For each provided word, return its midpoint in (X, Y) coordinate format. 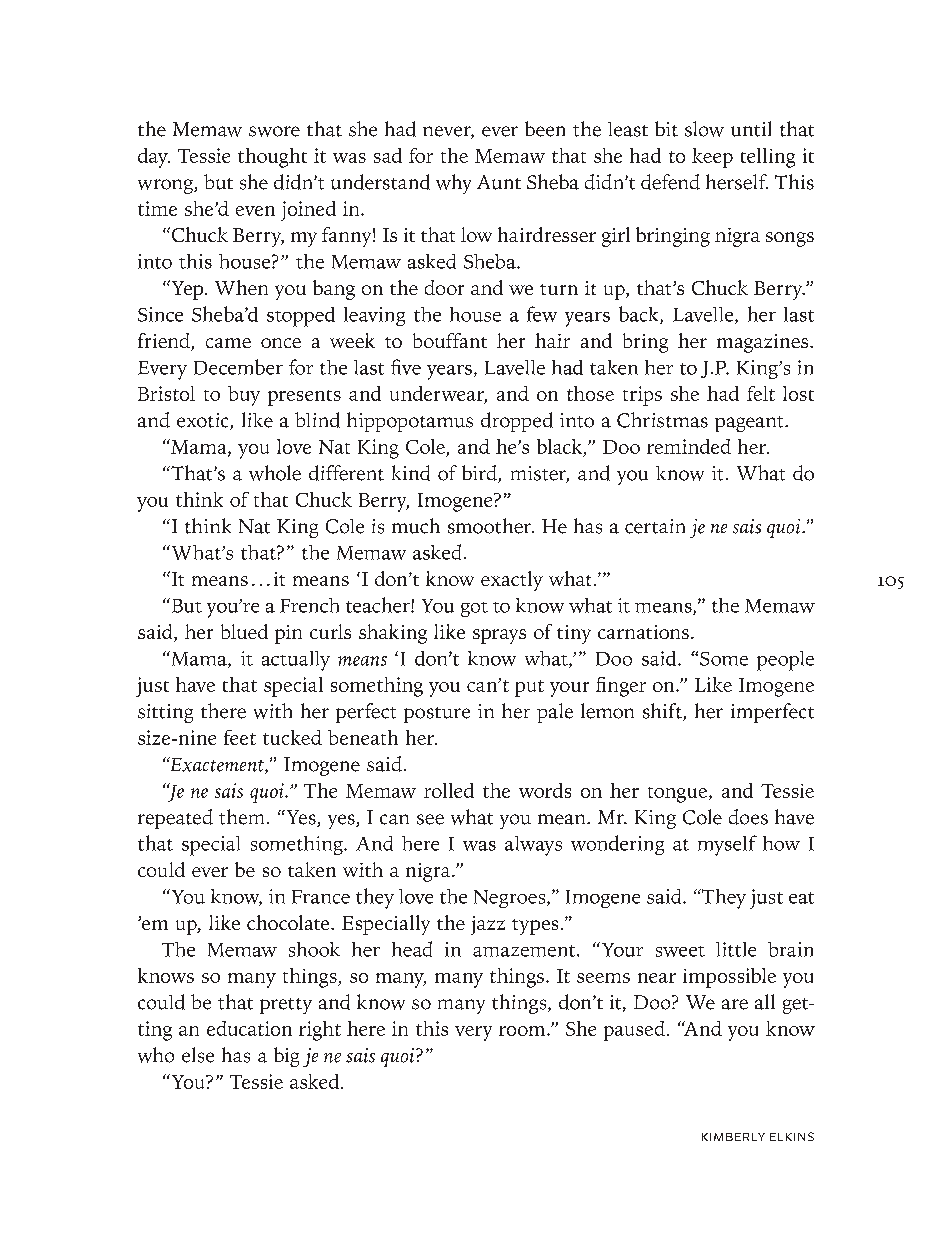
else (198, 1055)
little (736, 949)
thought (272, 158)
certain (655, 526)
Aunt (499, 182)
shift (663, 712)
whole (275, 473)
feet (240, 737)
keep (712, 158)
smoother (490, 526)
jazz (488, 925)
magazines (764, 343)
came (228, 343)
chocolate (289, 922)
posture (437, 715)
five (406, 367)
